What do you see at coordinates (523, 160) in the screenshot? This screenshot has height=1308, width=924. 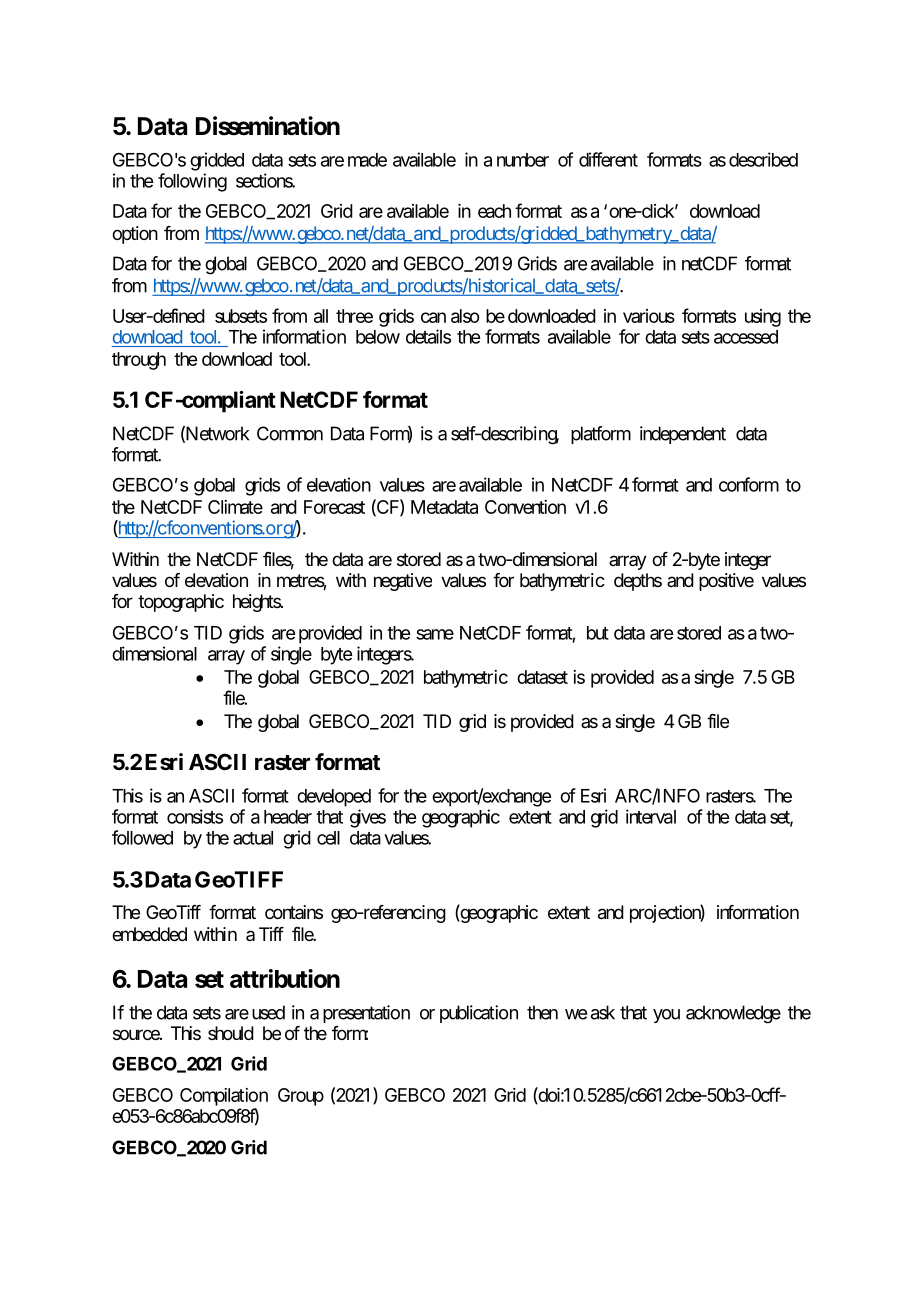 I see `number` at bounding box center [523, 160].
